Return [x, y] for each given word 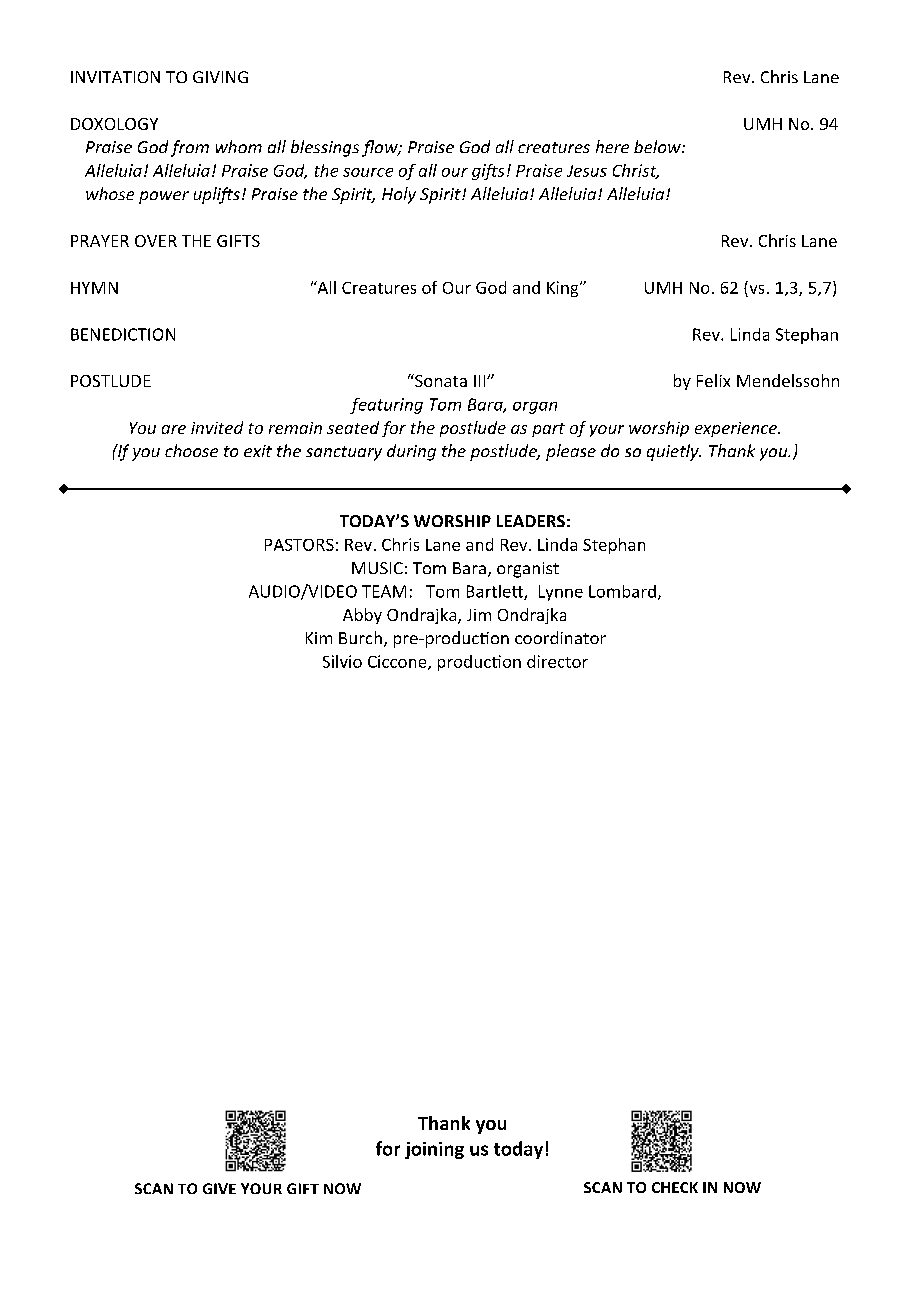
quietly [674, 452]
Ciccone [398, 662]
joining [434, 1150]
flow [381, 148]
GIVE [219, 1188]
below [658, 146]
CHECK [675, 1187]
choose [191, 450]
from [190, 148]
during [411, 452]
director [557, 661]
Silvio [342, 661]
